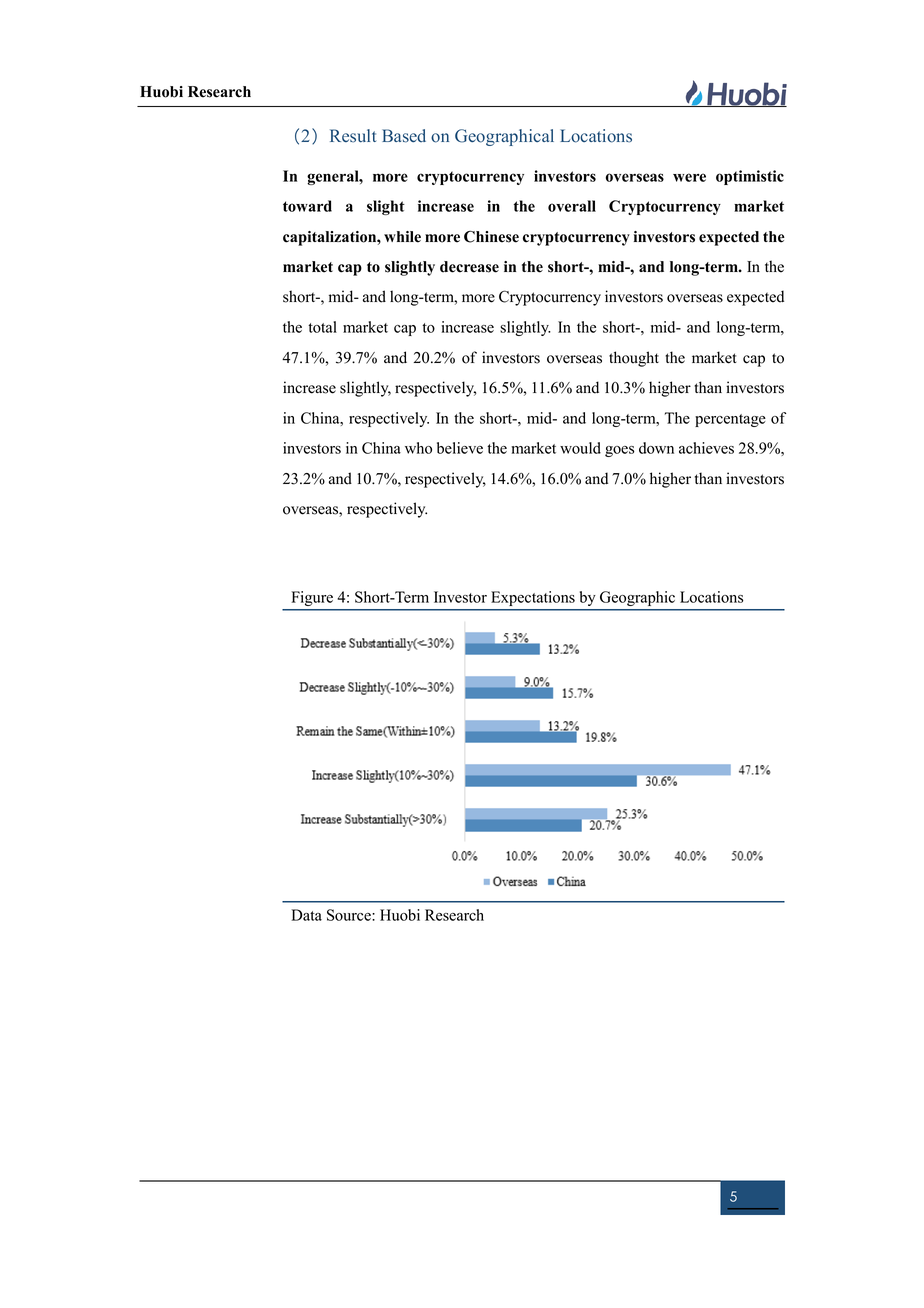 This document has height=1308, width=924. I want to click on would, so click(580, 448).
